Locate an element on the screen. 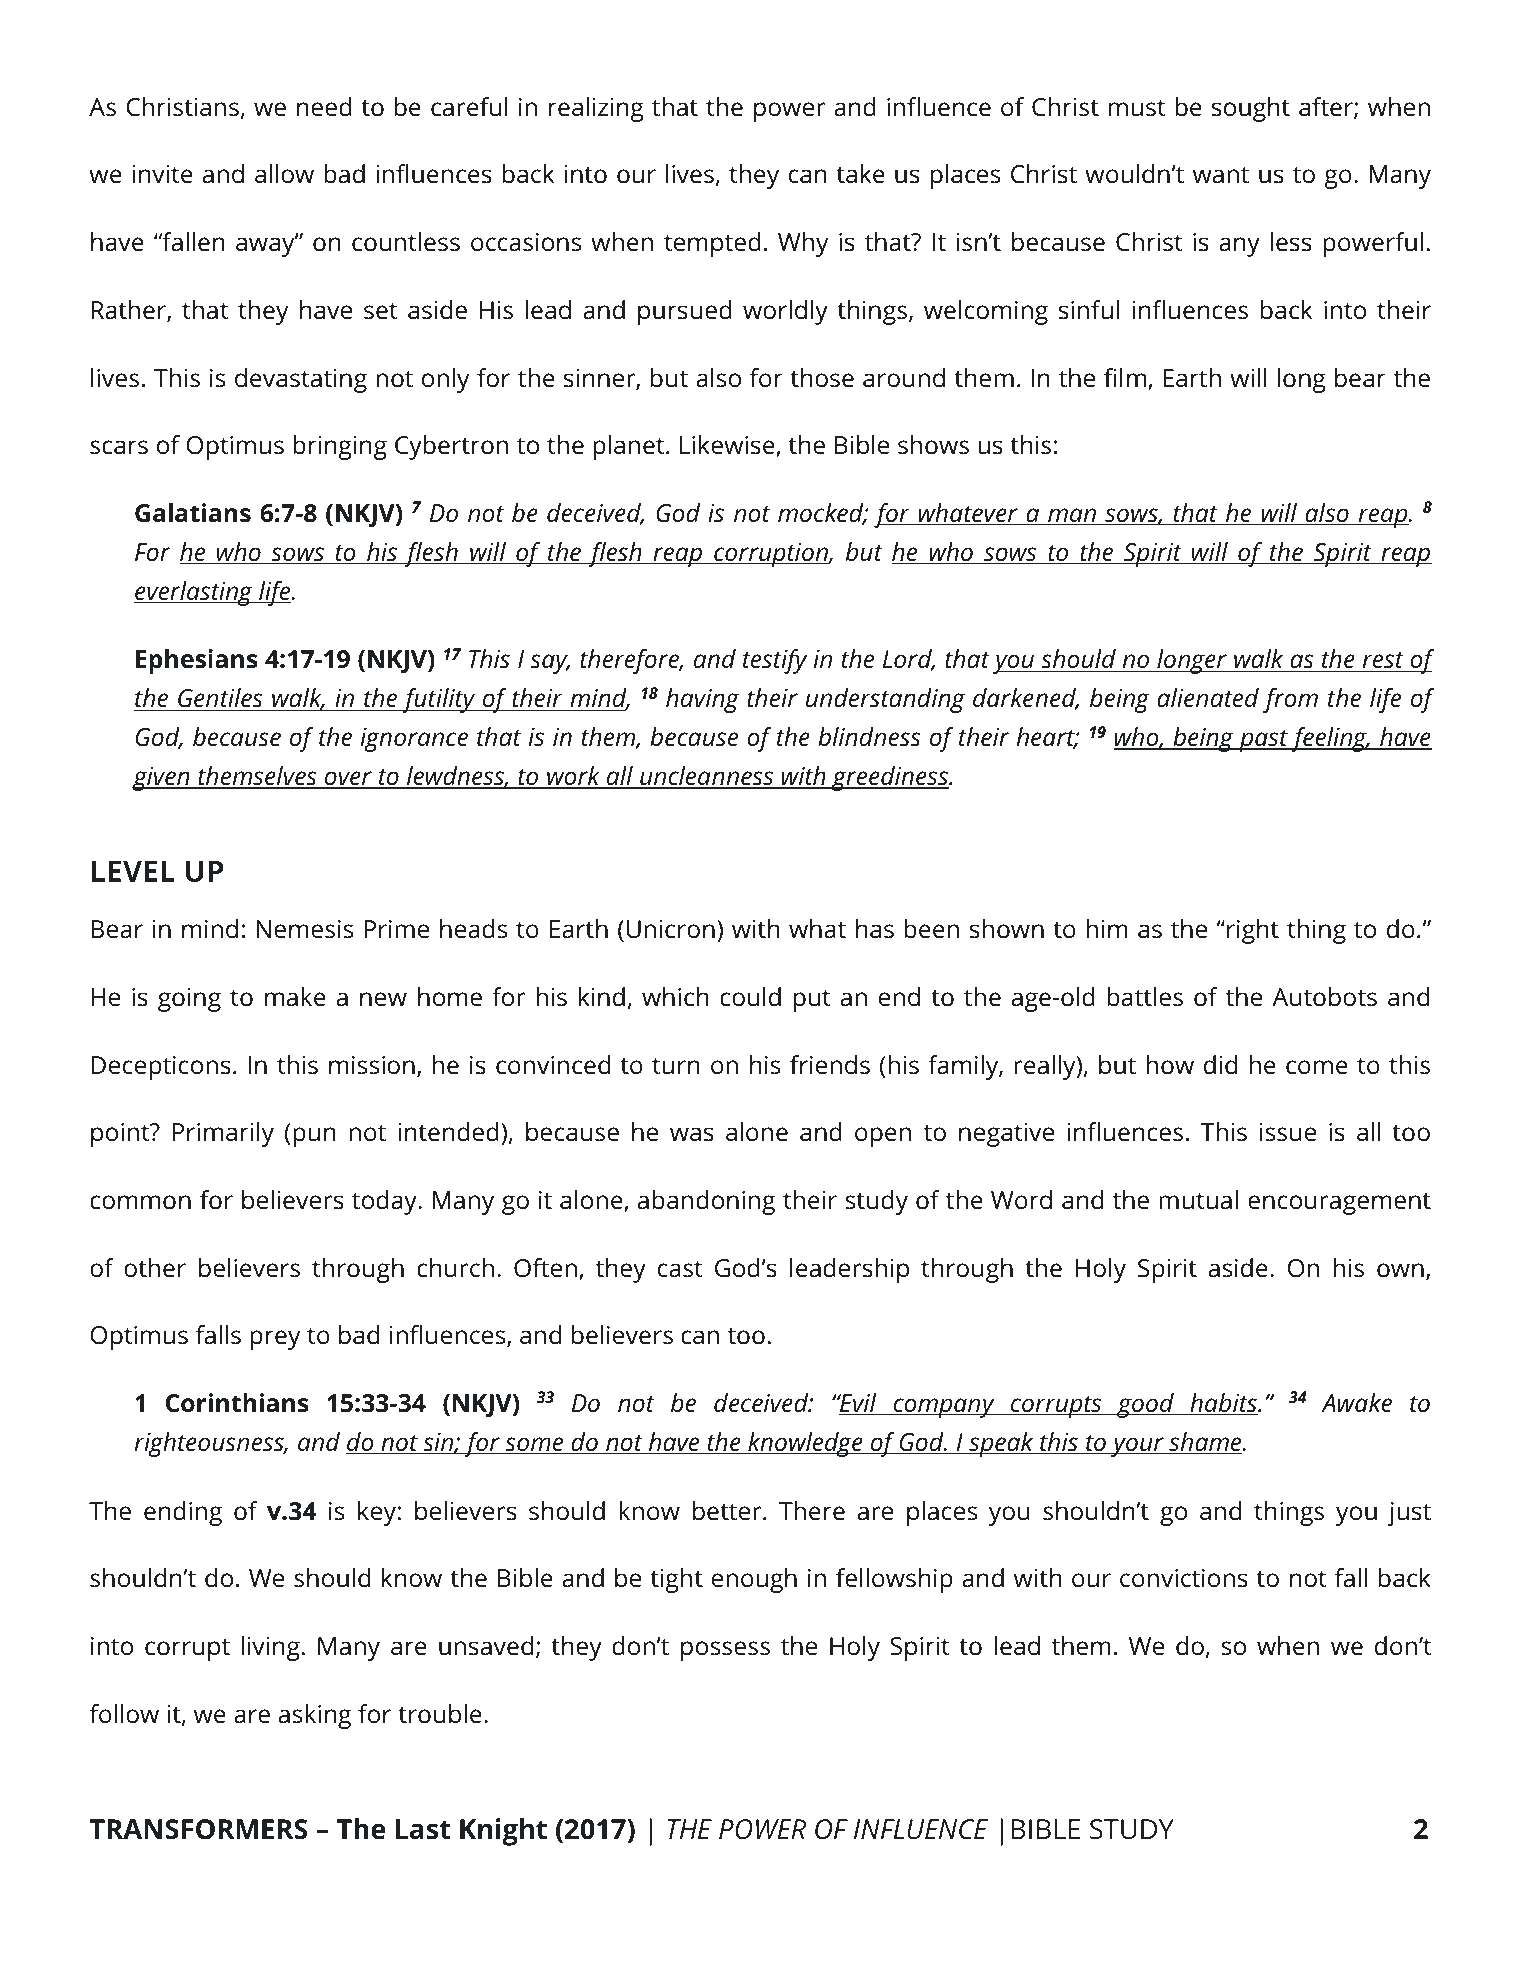 The image size is (1521, 1968). take is located at coordinates (860, 174).
